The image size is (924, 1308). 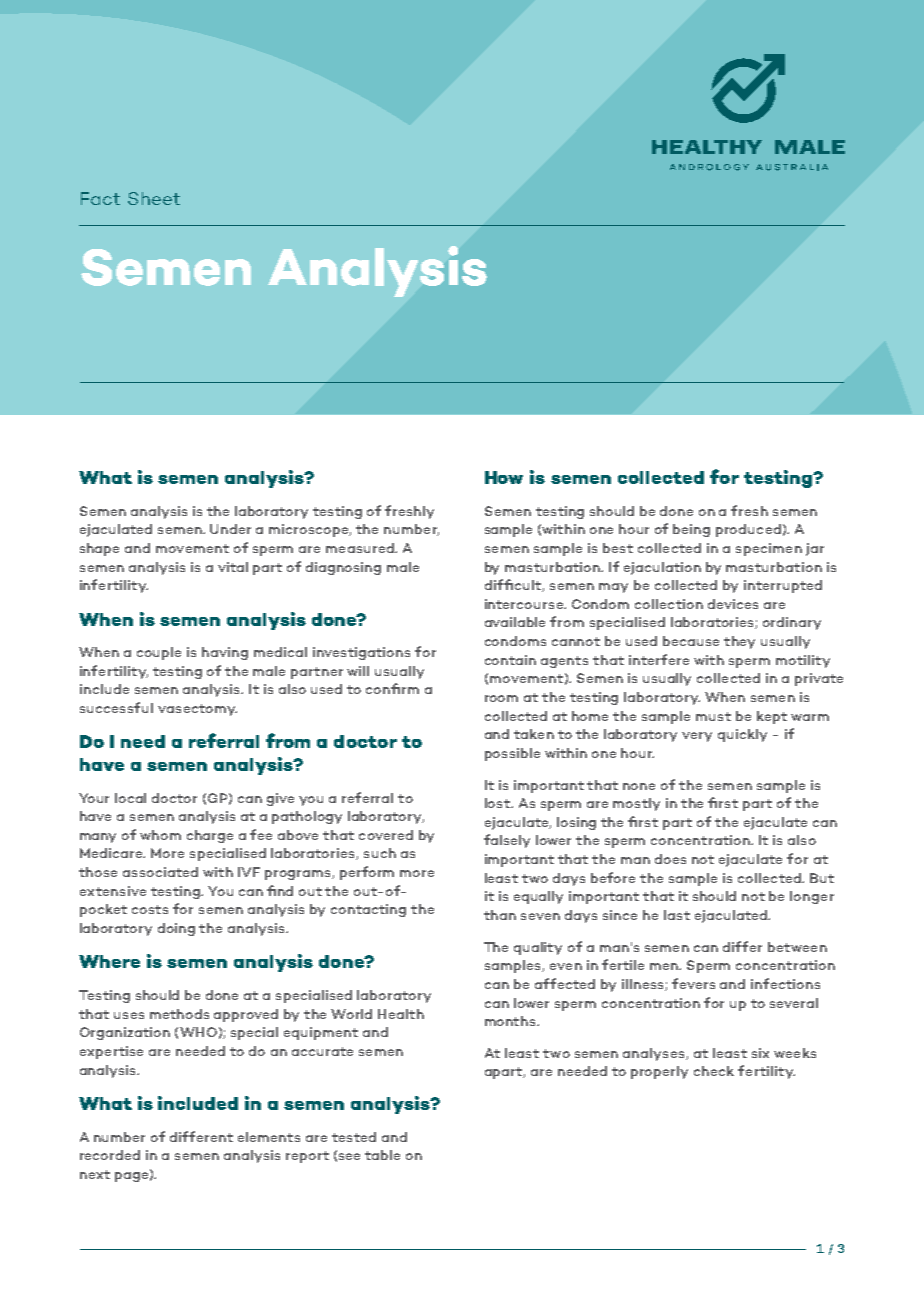 What do you see at coordinates (110, 1155) in the document?
I see `recorded` at bounding box center [110, 1155].
